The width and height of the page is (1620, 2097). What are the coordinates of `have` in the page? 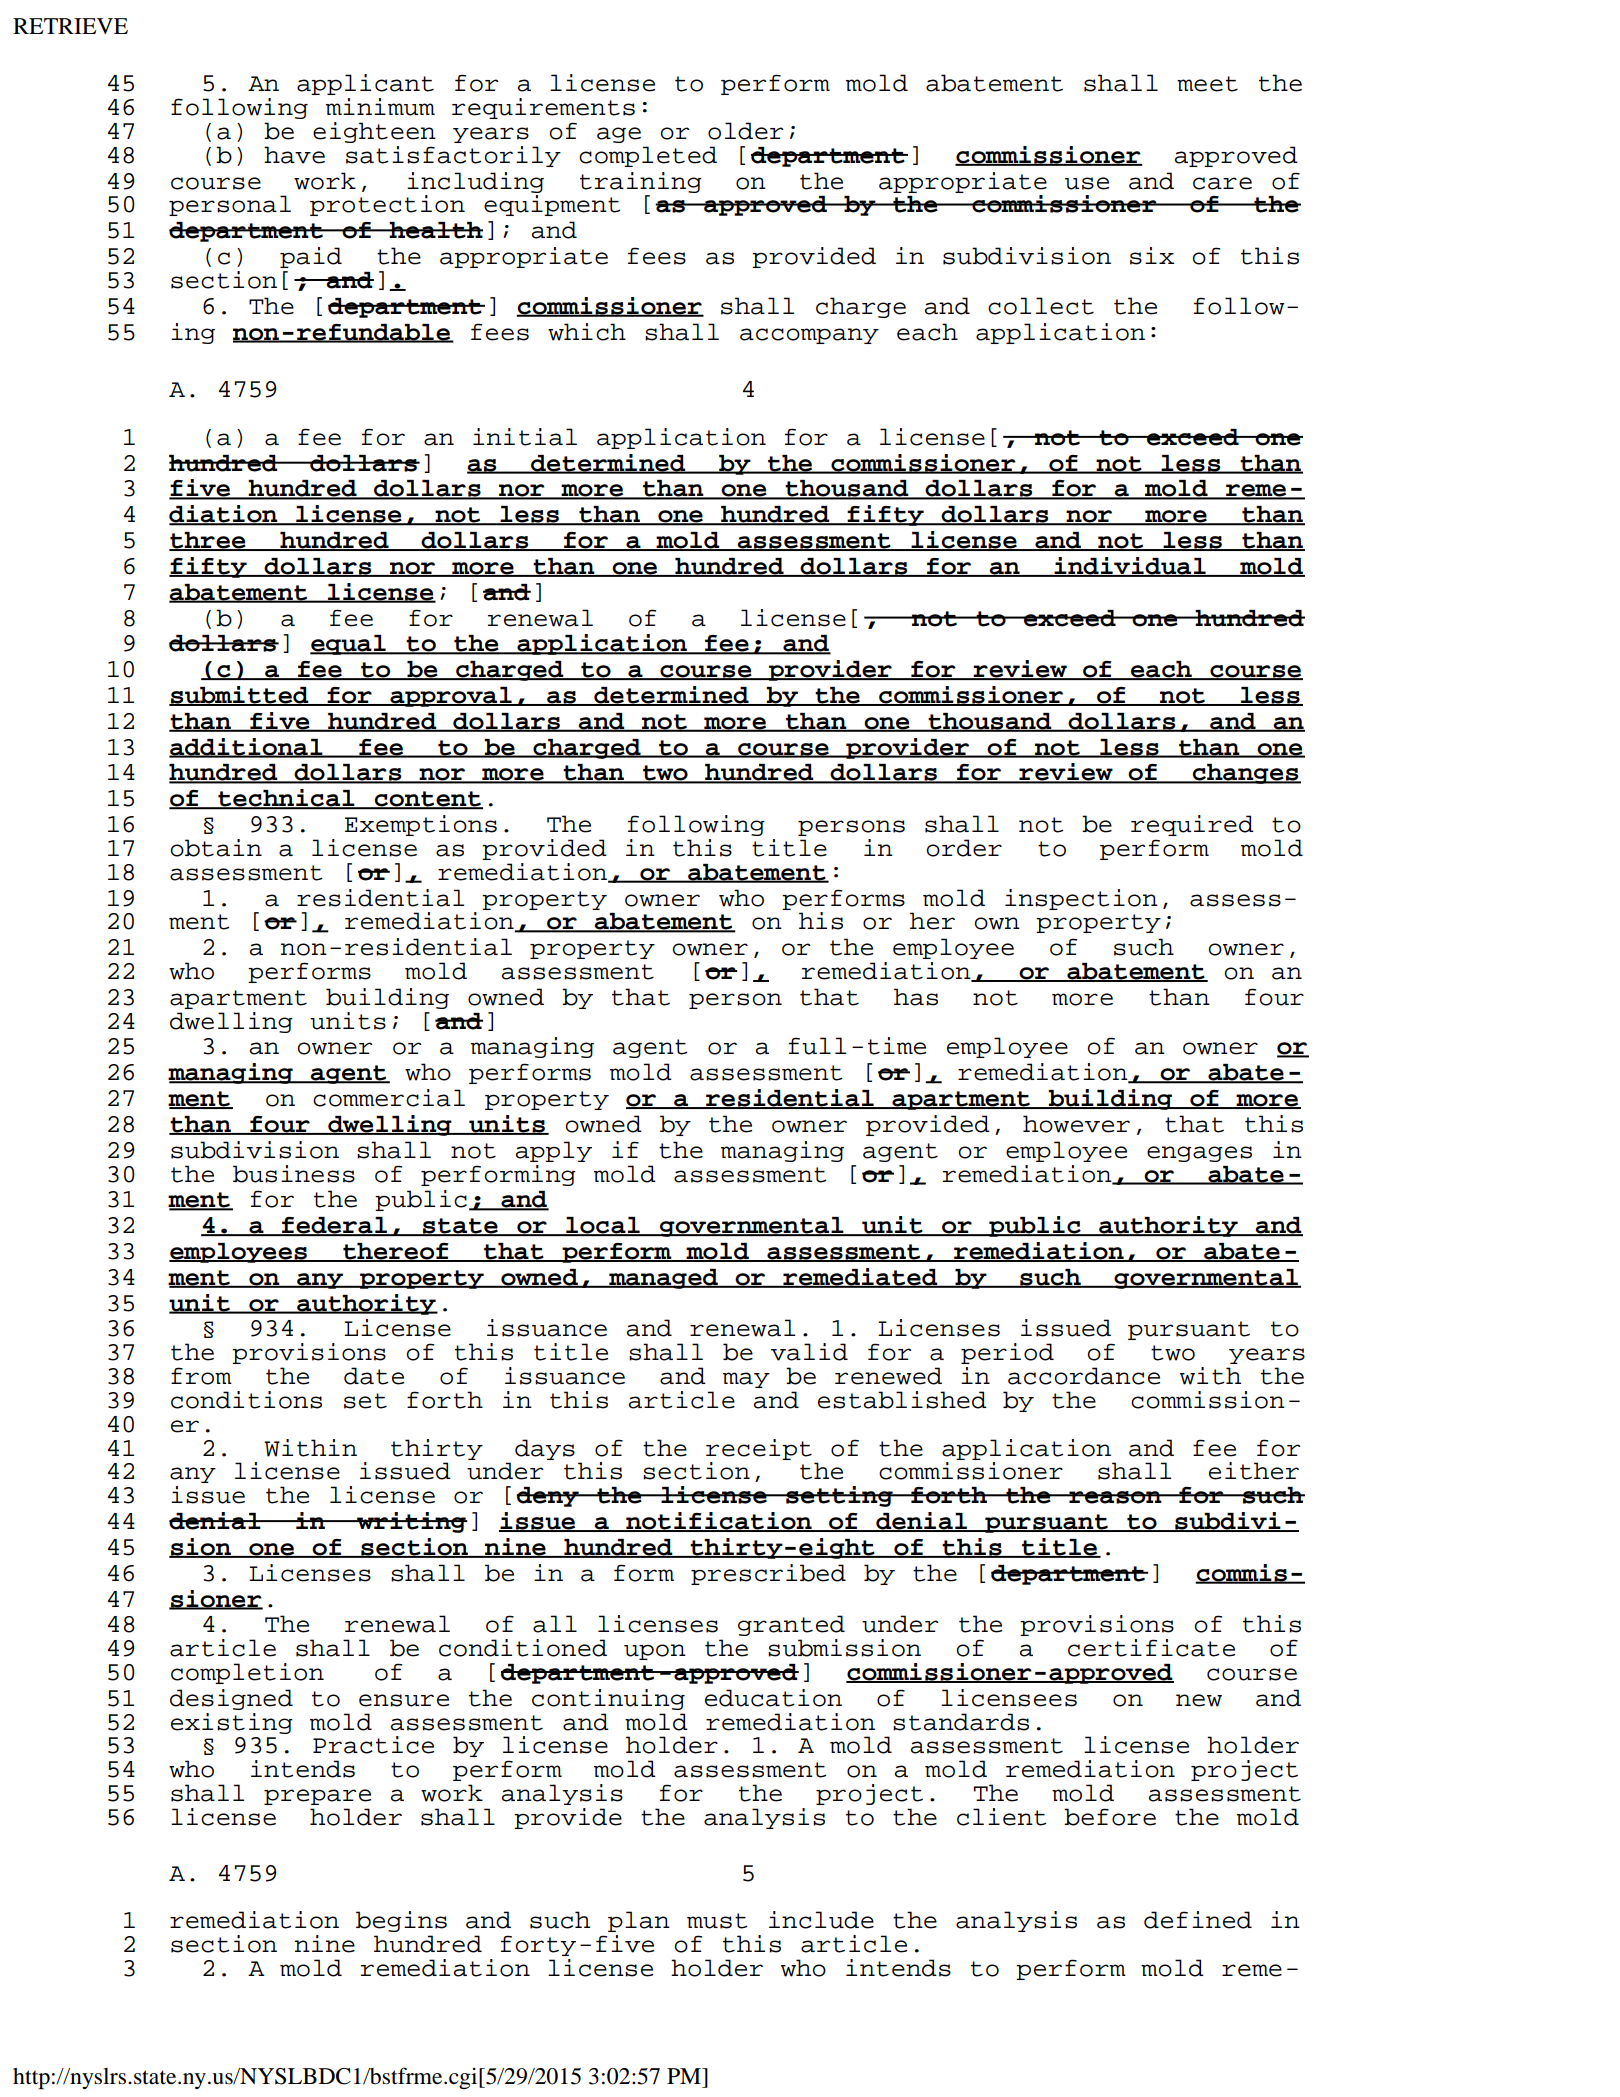 It's located at (294, 155).
